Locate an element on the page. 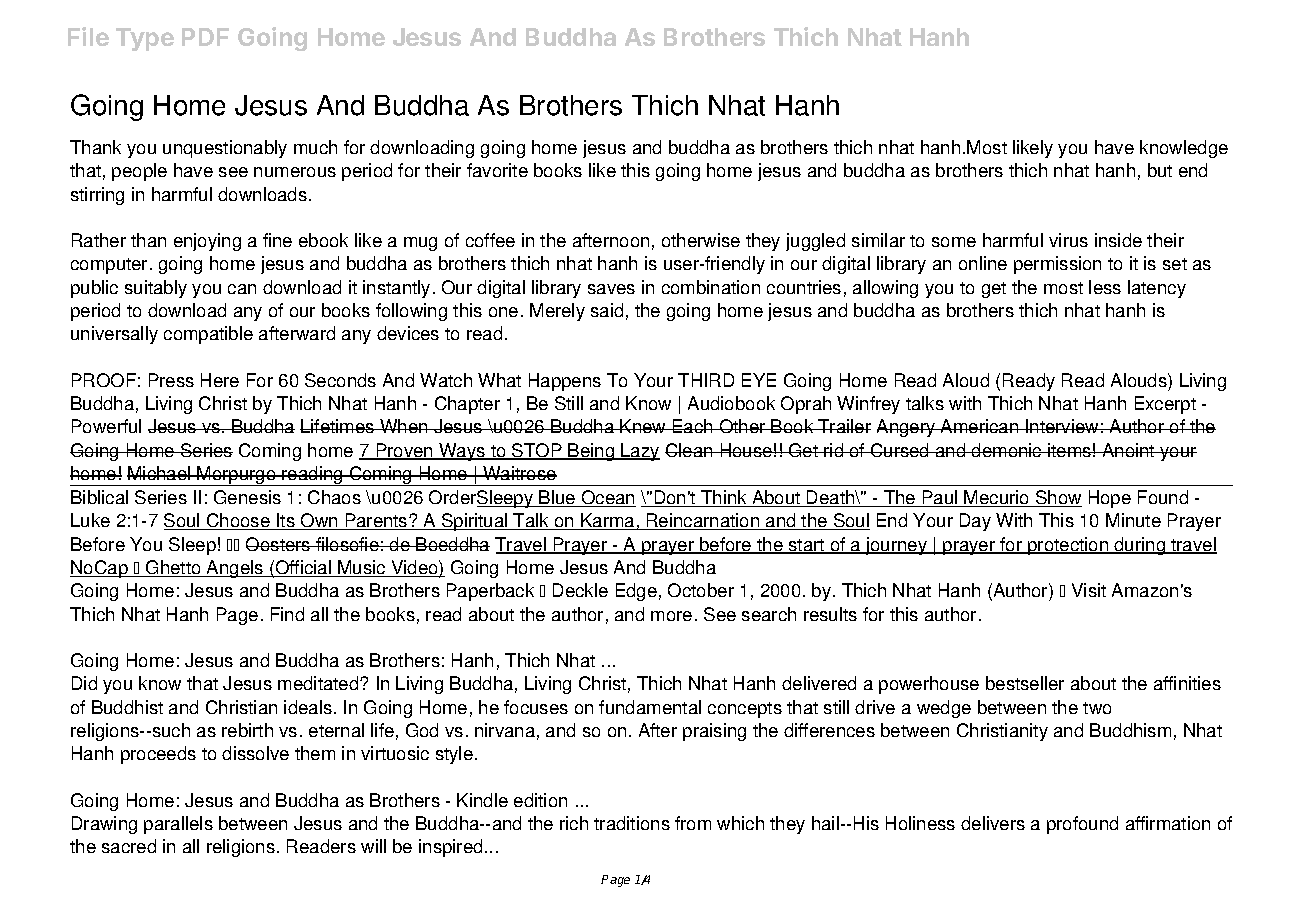  parallels is located at coordinates (178, 825).
